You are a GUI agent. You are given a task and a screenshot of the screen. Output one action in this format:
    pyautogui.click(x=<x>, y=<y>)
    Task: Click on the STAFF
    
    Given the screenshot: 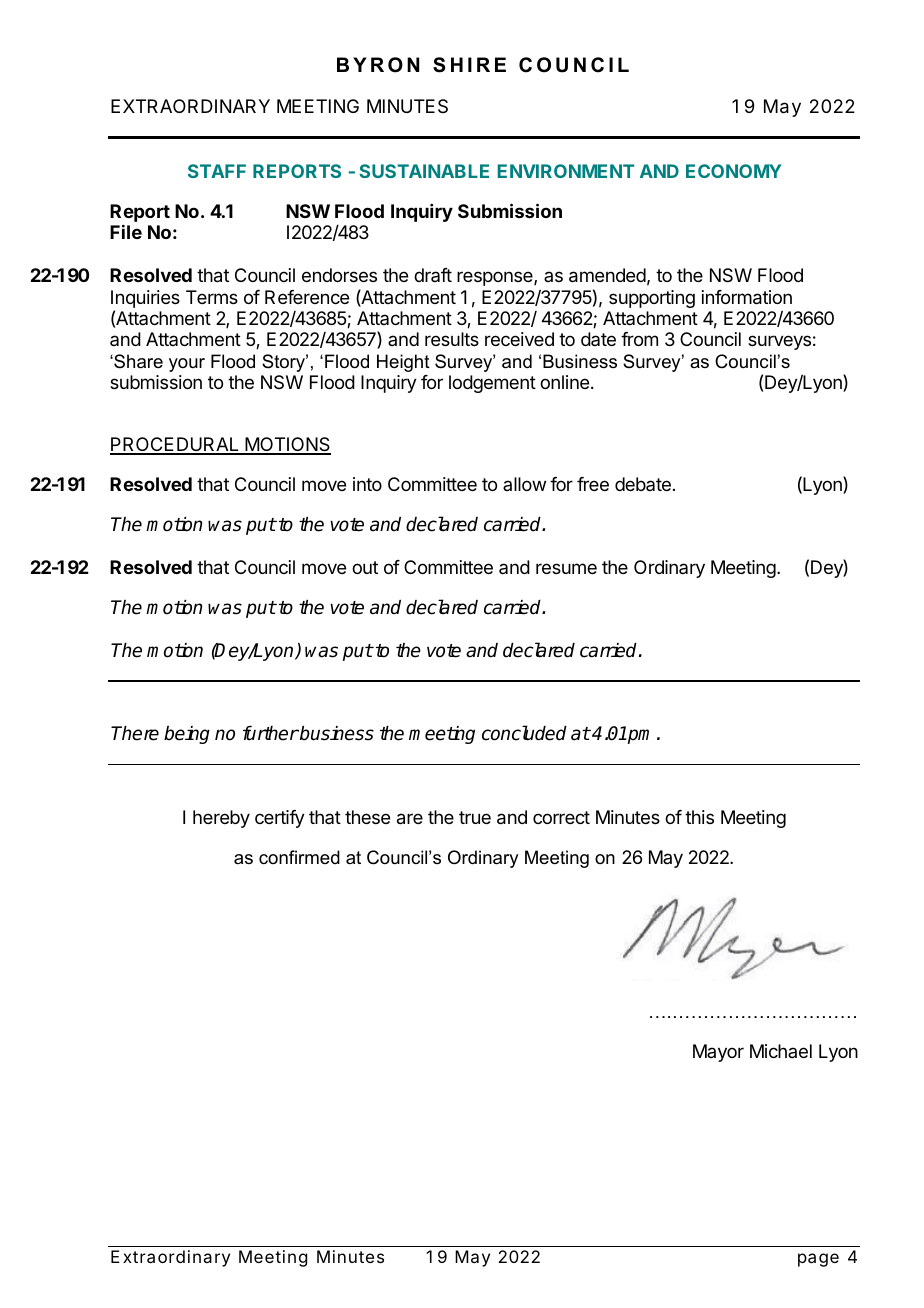 What is the action you would take?
    pyautogui.click(x=217, y=171)
